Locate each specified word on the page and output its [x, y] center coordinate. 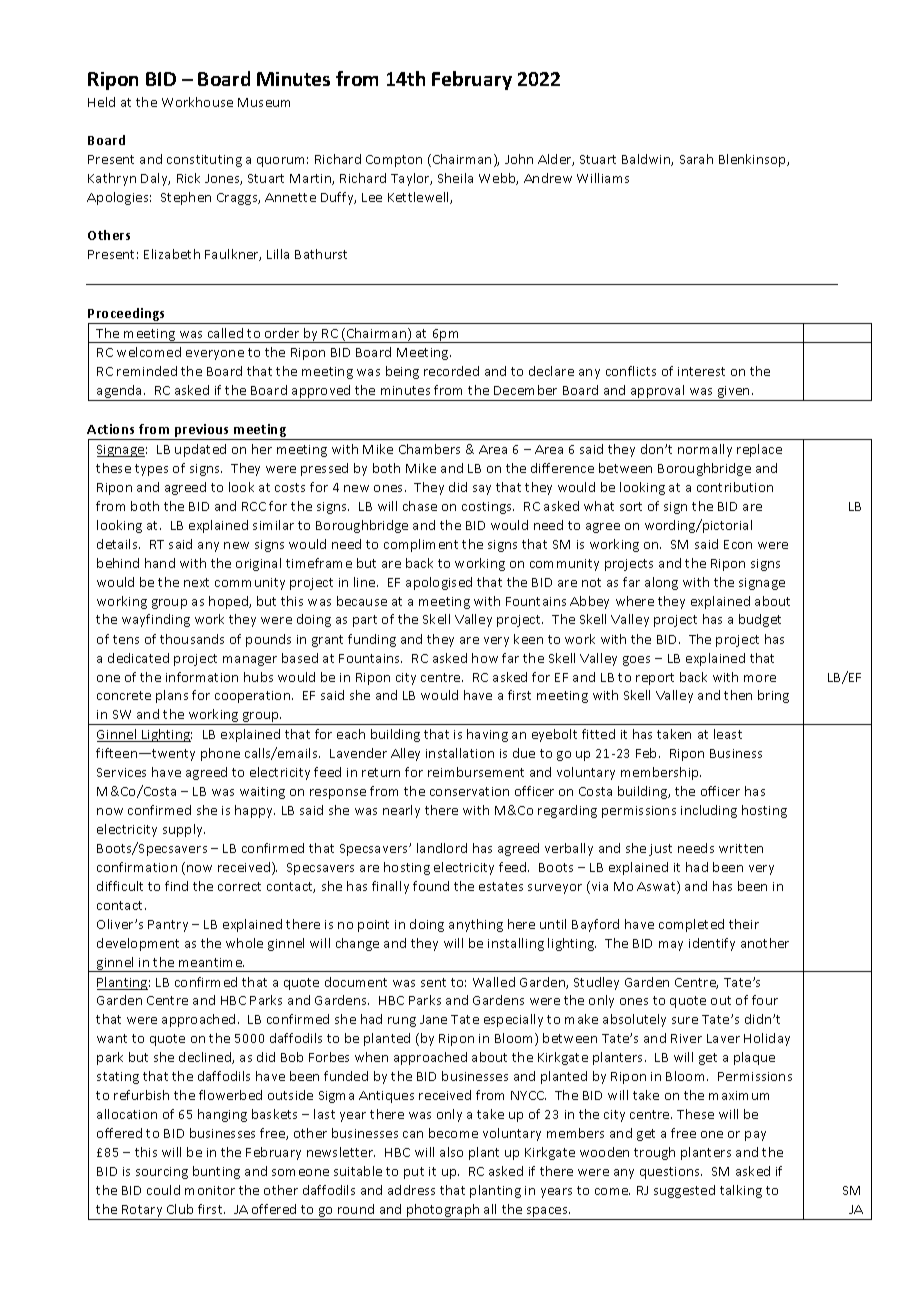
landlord [442, 848]
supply [184, 830]
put [414, 1173]
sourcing [162, 1173]
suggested [684, 1191]
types [151, 470]
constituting [204, 161]
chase [420, 506]
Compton [394, 161]
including [709, 811]
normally [705, 450]
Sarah [696, 159]
